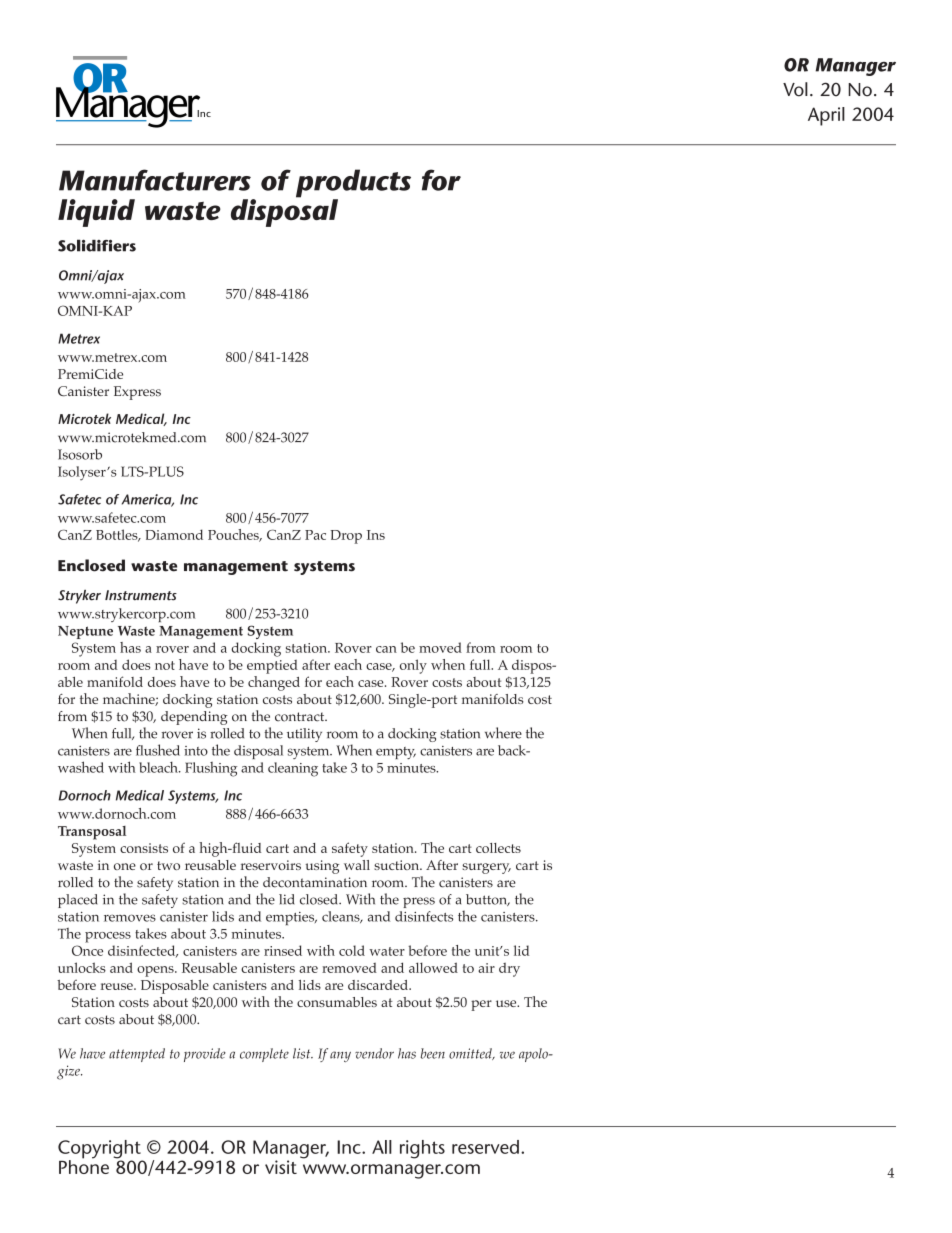  What do you see at coordinates (165, 665) in the screenshot?
I see `not` at bounding box center [165, 665].
